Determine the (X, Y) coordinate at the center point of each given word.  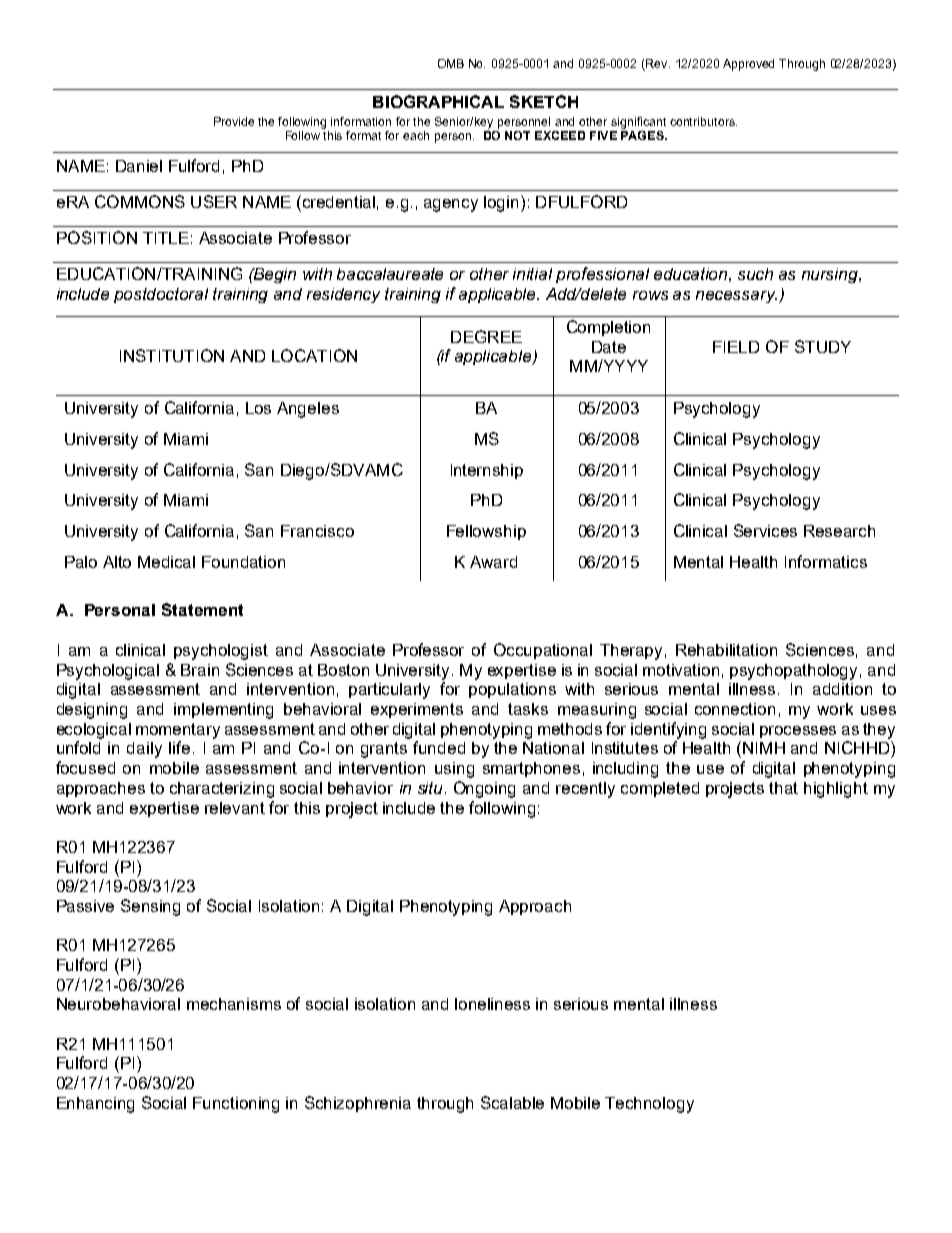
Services (765, 530)
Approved (748, 65)
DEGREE (486, 336)
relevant (235, 808)
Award (493, 562)
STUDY (823, 346)
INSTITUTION (172, 355)
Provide (234, 121)
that (783, 788)
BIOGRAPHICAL (438, 101)
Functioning (236, 1105)
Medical (166, 562)
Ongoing (484, 789)
